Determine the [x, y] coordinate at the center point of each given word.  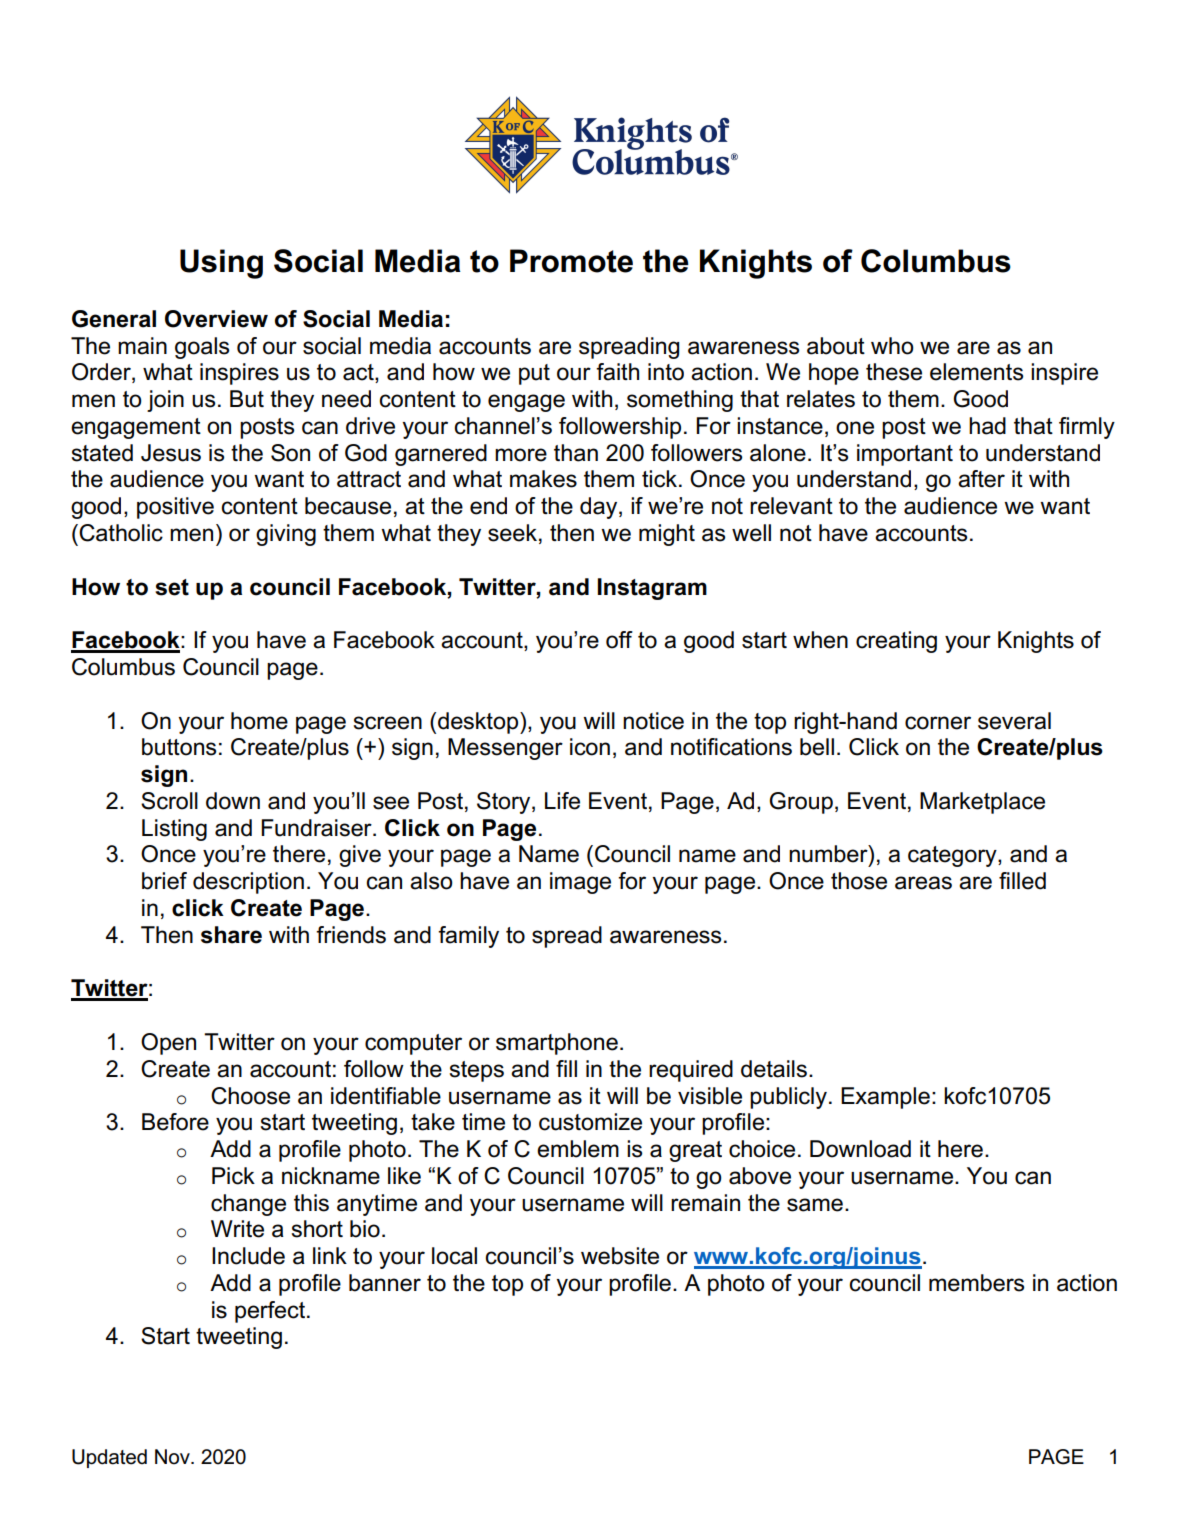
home [259, 721]
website [620, 1256]
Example [885, 1098]
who [892, 346]
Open [168, 1044]
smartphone [557, 1044]
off [619, 640]
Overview [216, 319]
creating [896, 642]
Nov [173, 1457]
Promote [571, 261]
